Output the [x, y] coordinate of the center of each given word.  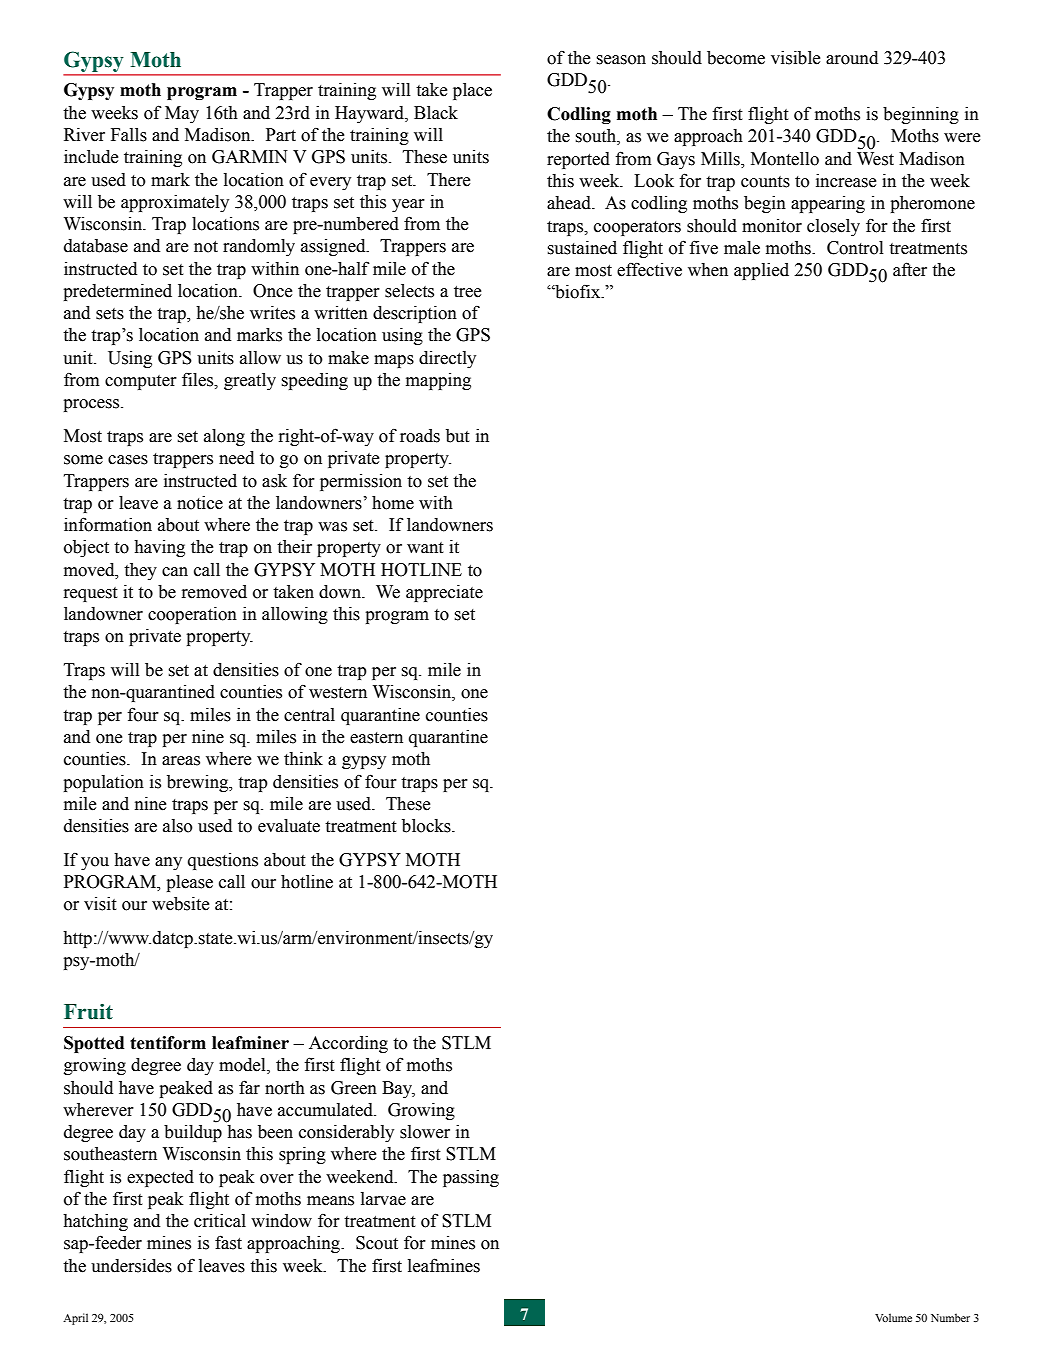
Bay [398, 1089]
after [910, 269]
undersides [131, 1266]
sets [110, 314]
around [852, 58]
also [178, 826]
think [303, 759]
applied [761, 271]
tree [467, 292]
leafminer [250, 1043]
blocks [427, 826]
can [175, 572]
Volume [893, 1317]
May [182, 114]
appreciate [444, 593]
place [472, 91]
